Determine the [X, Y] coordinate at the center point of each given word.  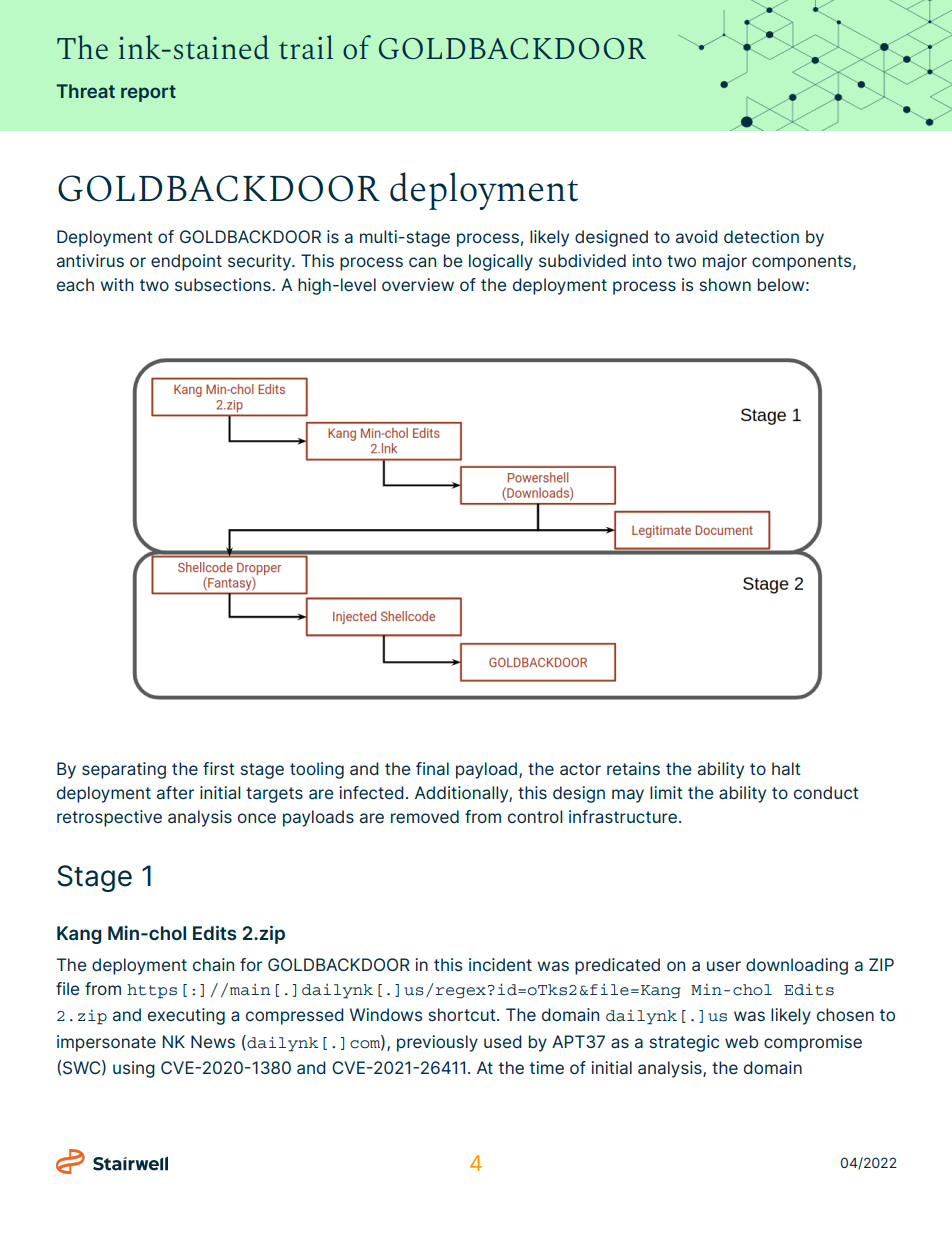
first [219, 768]
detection [761, 236]
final [432, 768]
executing [186, 1016]
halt [786, 768]
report [148, 93]
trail [306, 47]
